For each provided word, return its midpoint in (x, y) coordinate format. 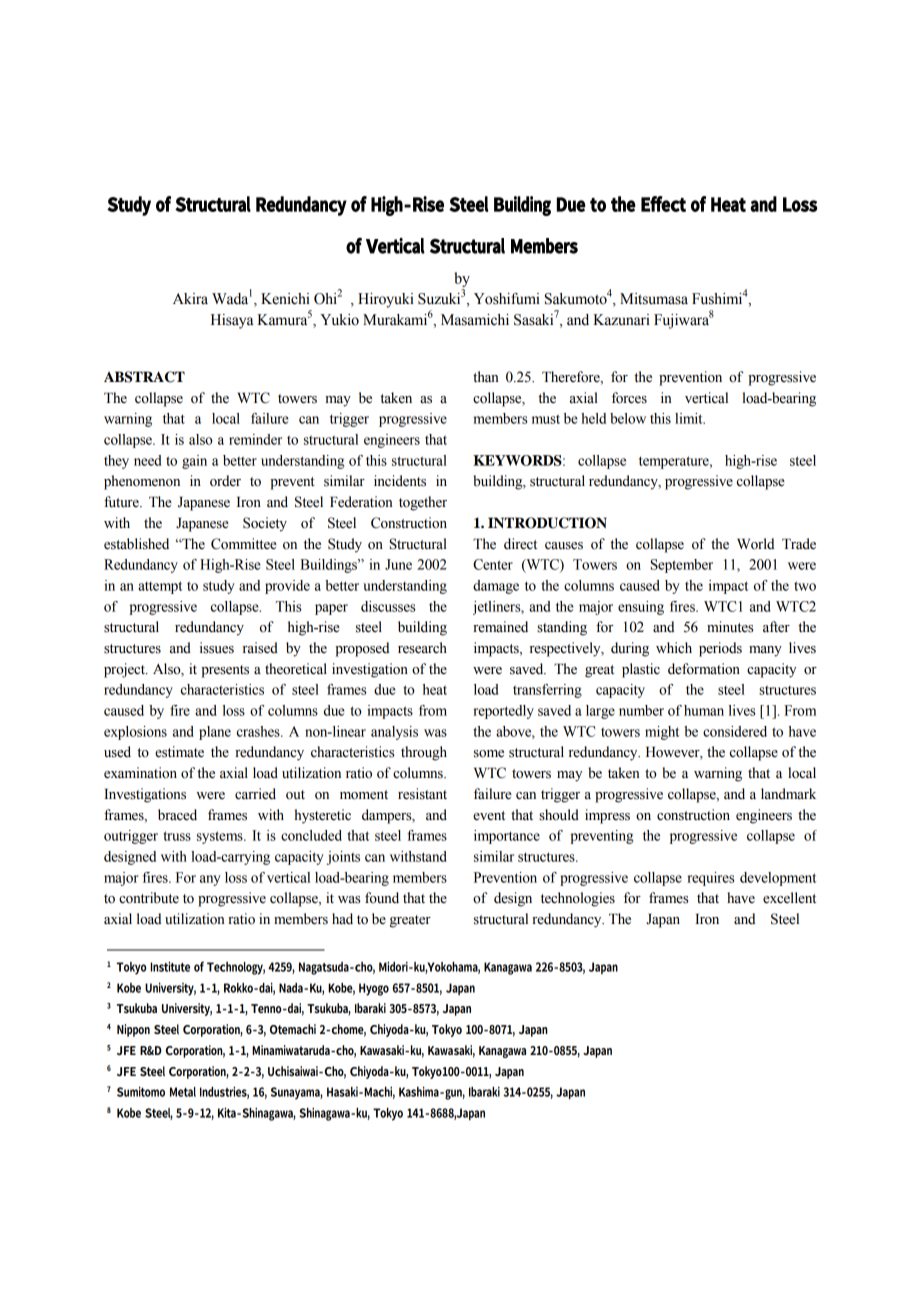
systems (221, 837)
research (422, 648)
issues (217, 648)
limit (690, 418)
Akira (190, 299)
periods (720, 649)
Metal (183, 1092)
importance (507, 837)
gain (194, 462)
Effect (663, 204)
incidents (400, 481)
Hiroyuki (386, 300)
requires (710, 879)
